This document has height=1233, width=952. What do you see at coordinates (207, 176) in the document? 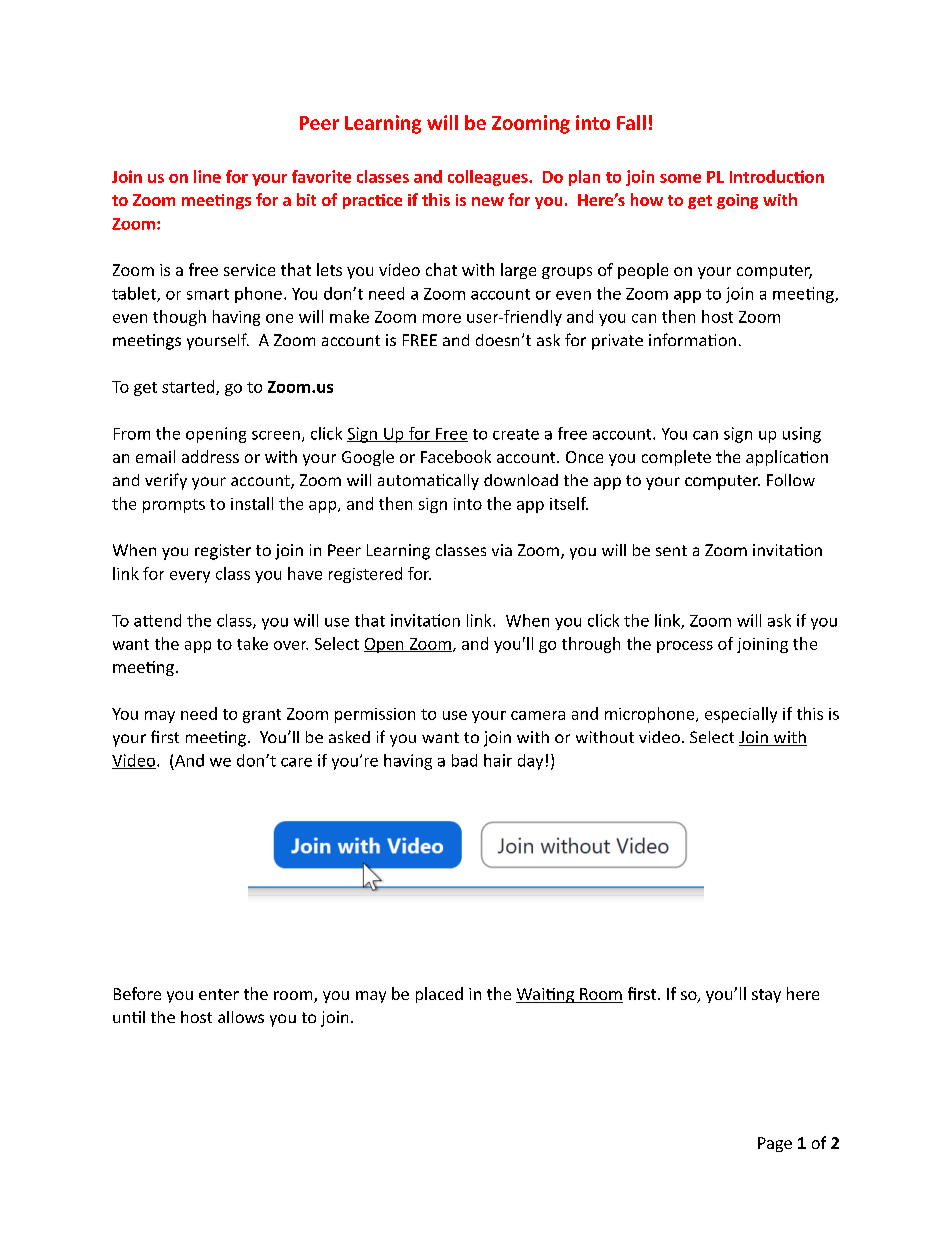
I see `line` at bounding box center [207, 176].
